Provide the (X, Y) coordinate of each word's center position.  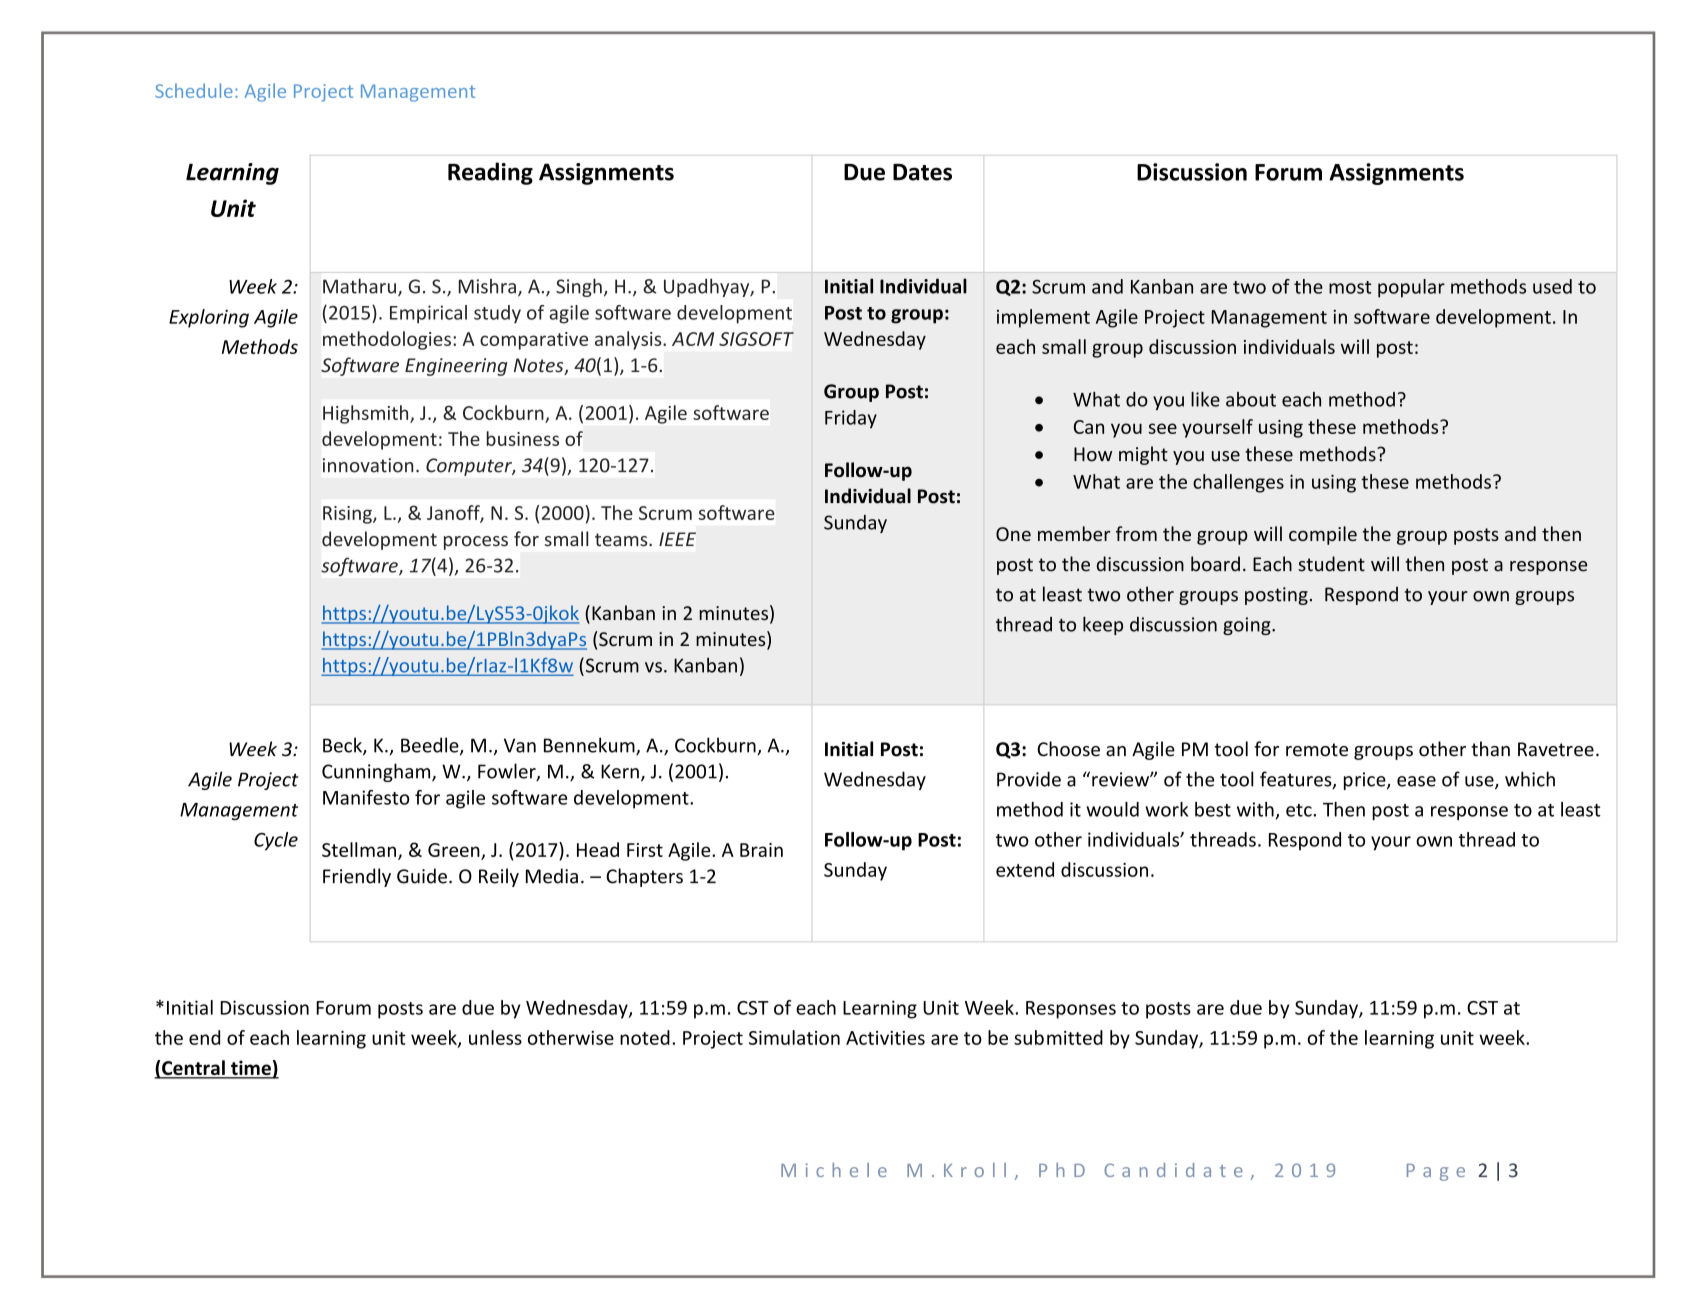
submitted (1058, 1037)
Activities (885, 1038)
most (1350, 287)
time (251, 1069)
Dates (922, 172)
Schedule (194, 90)
